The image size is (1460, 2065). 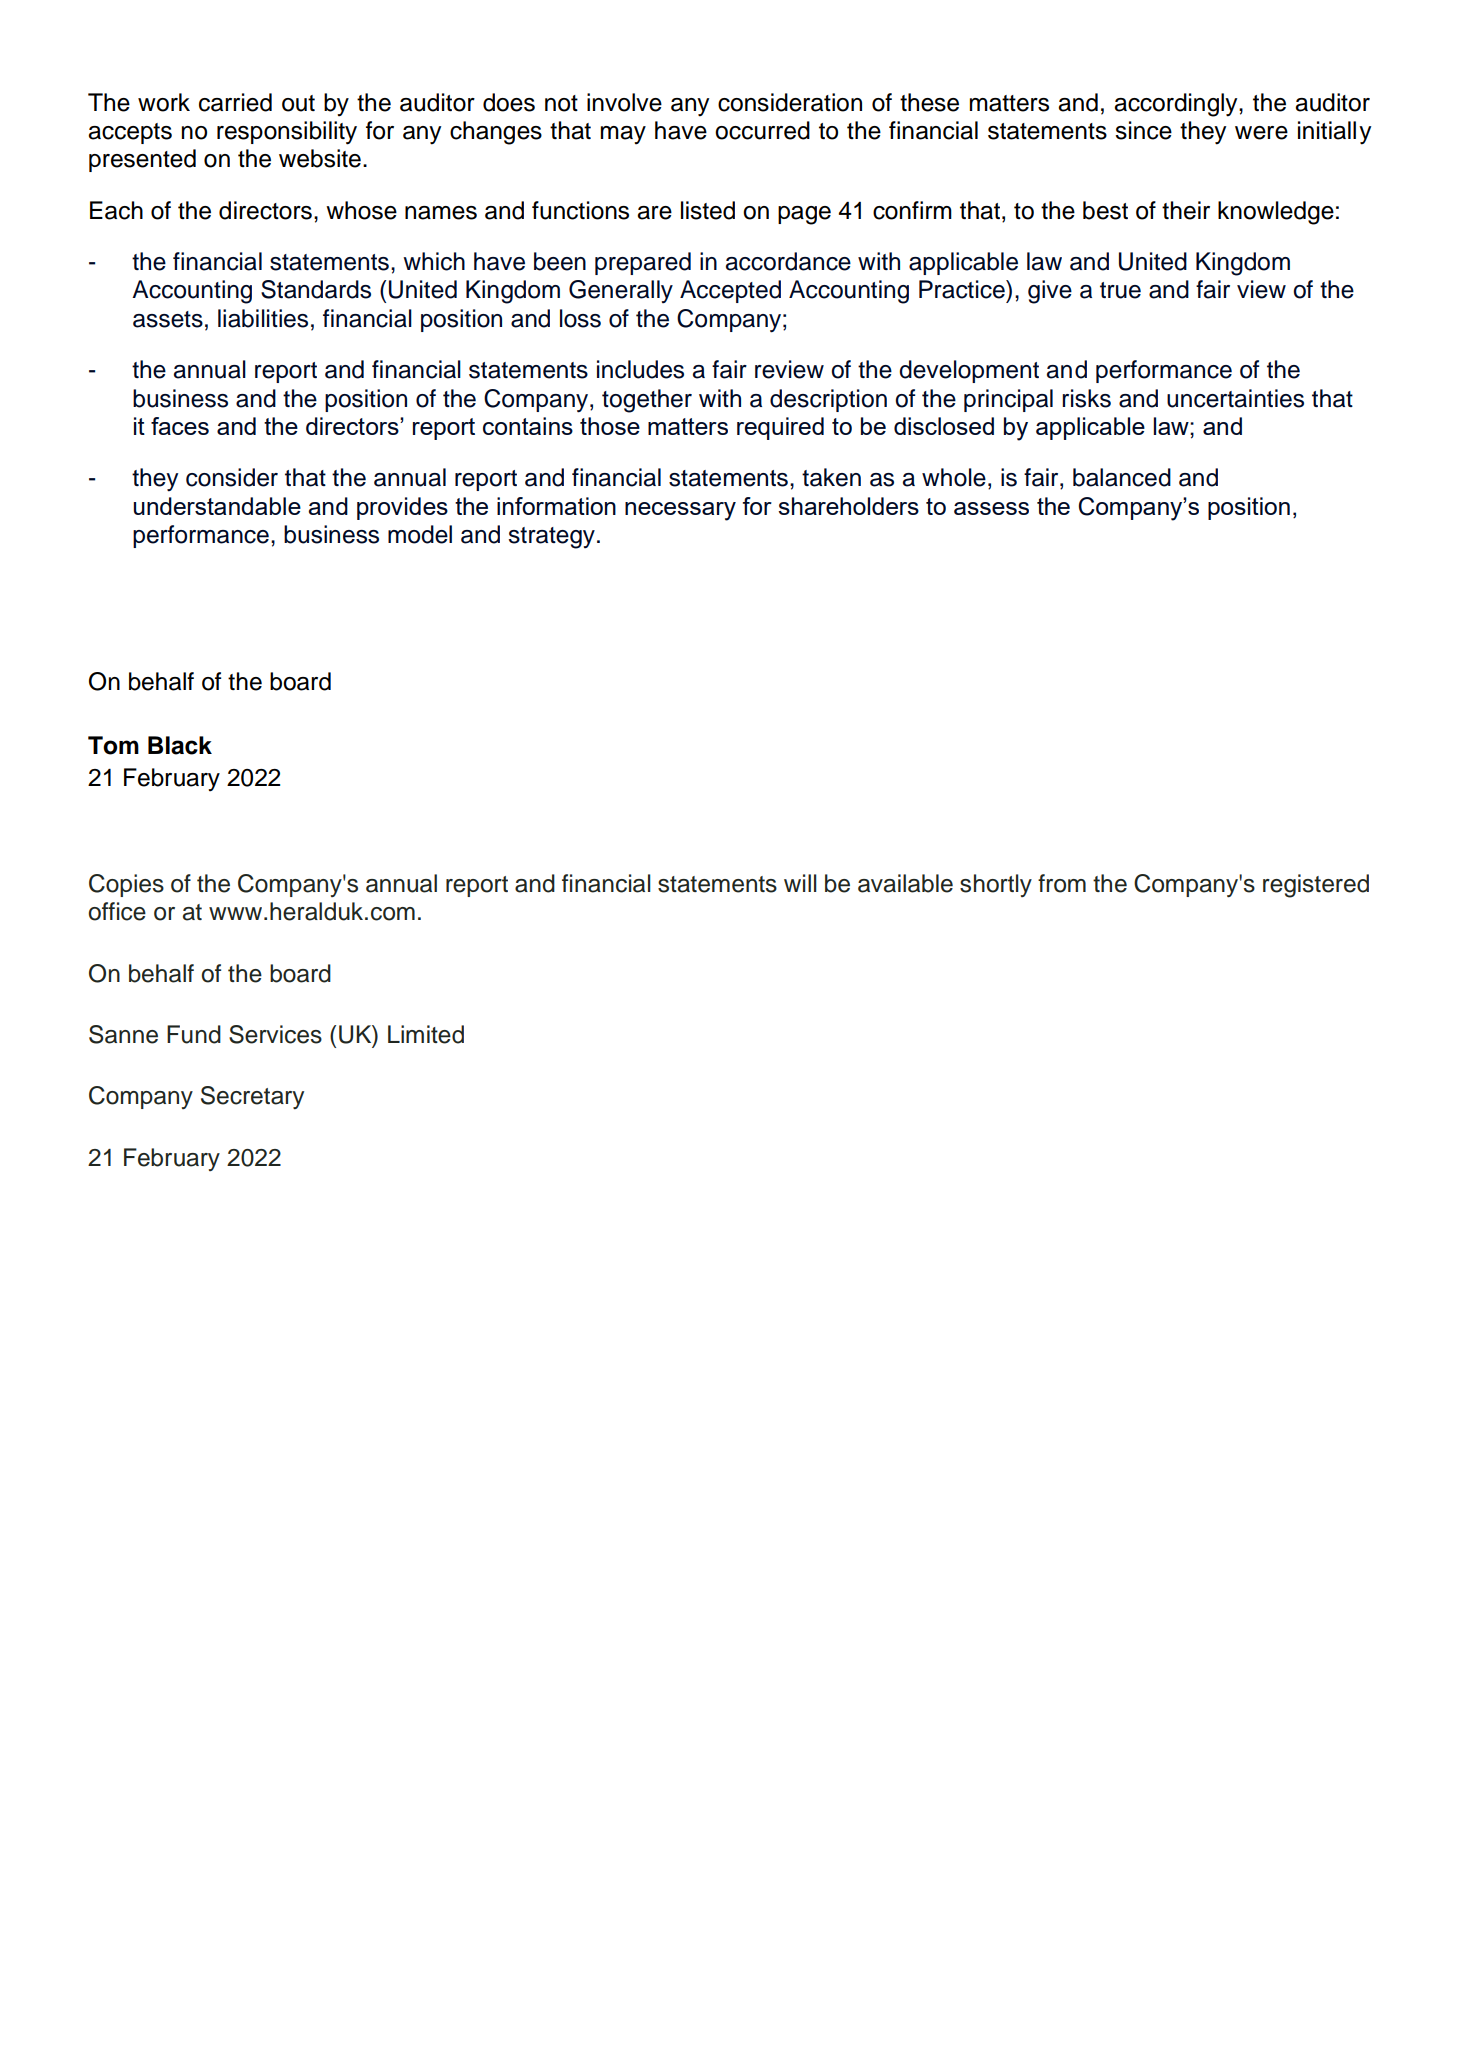 I want to click on model, so click(x=420, y=534).
